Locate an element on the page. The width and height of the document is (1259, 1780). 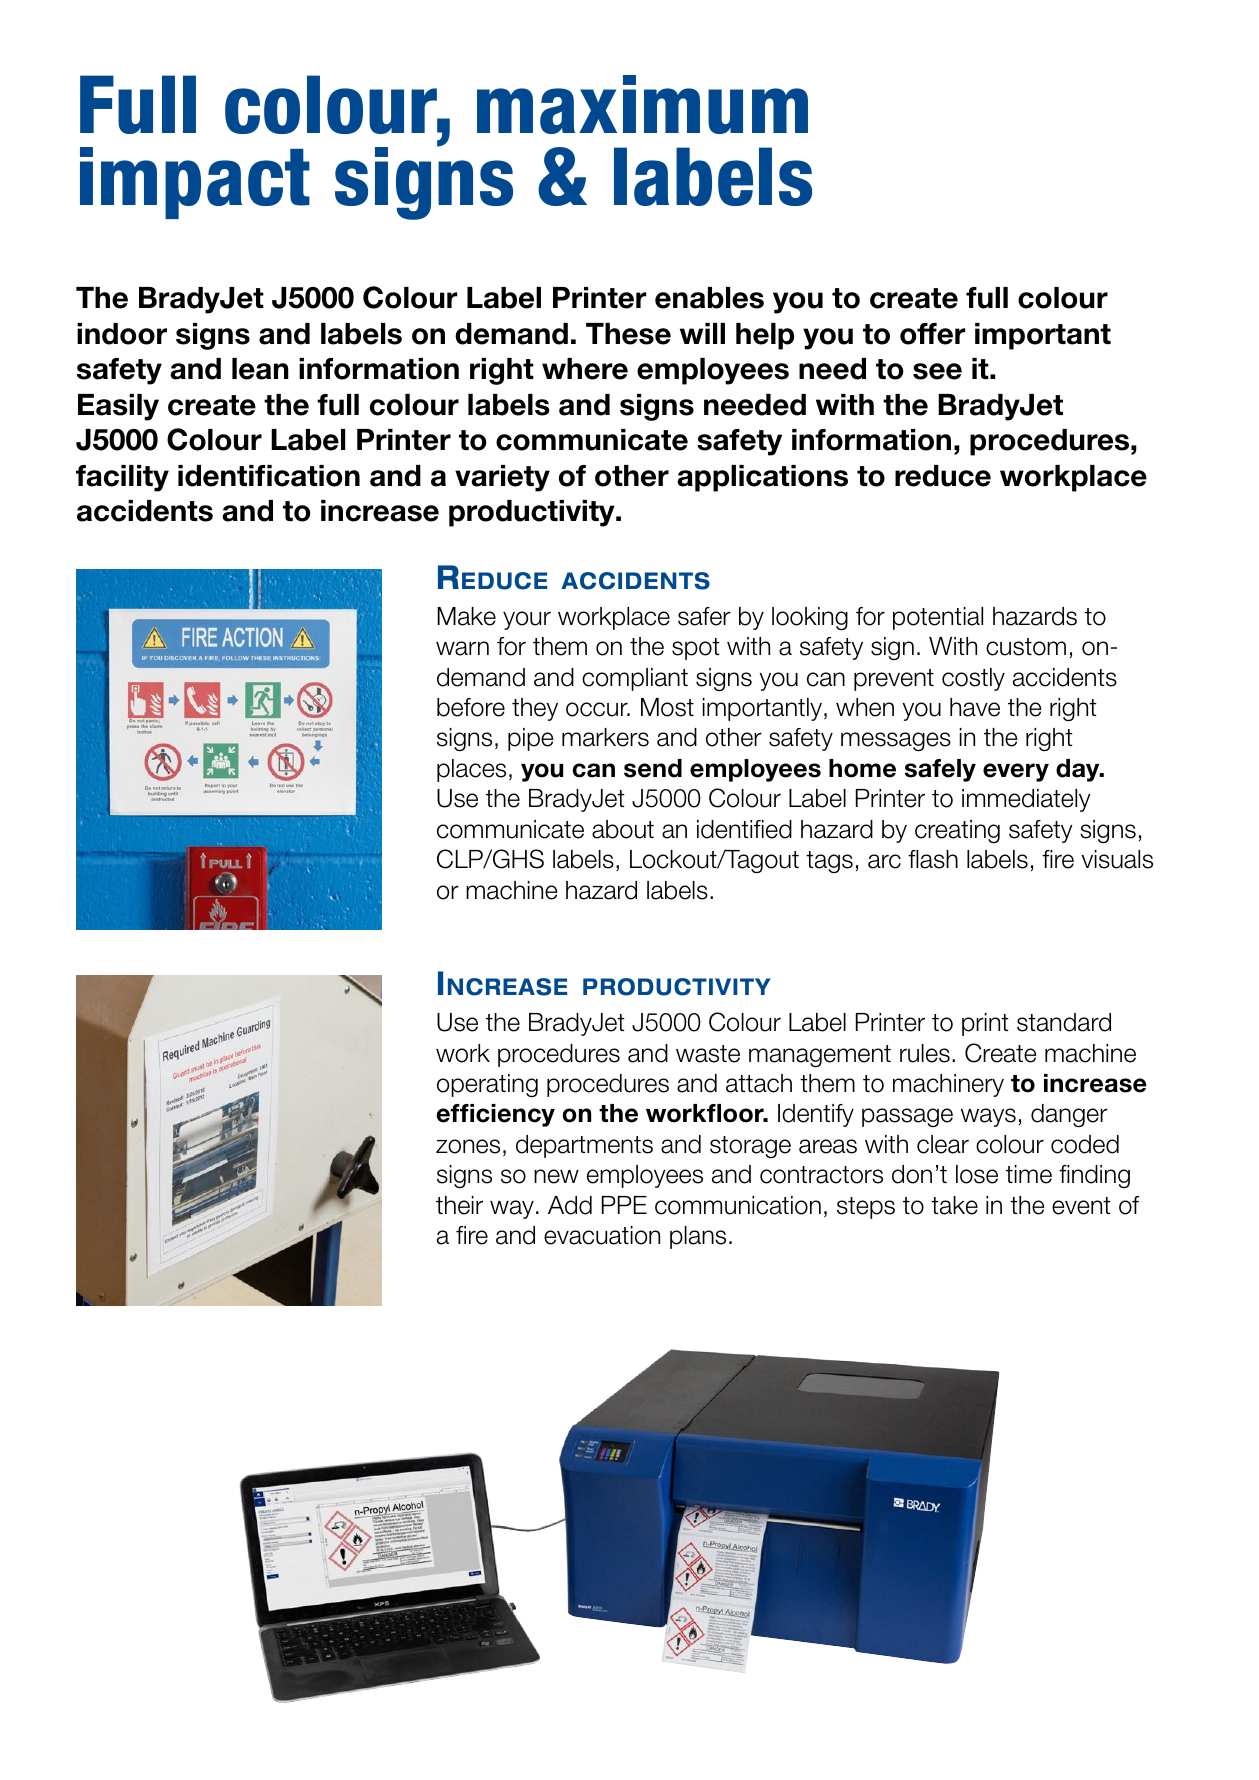
creating is located at coordinates (957, 832).
